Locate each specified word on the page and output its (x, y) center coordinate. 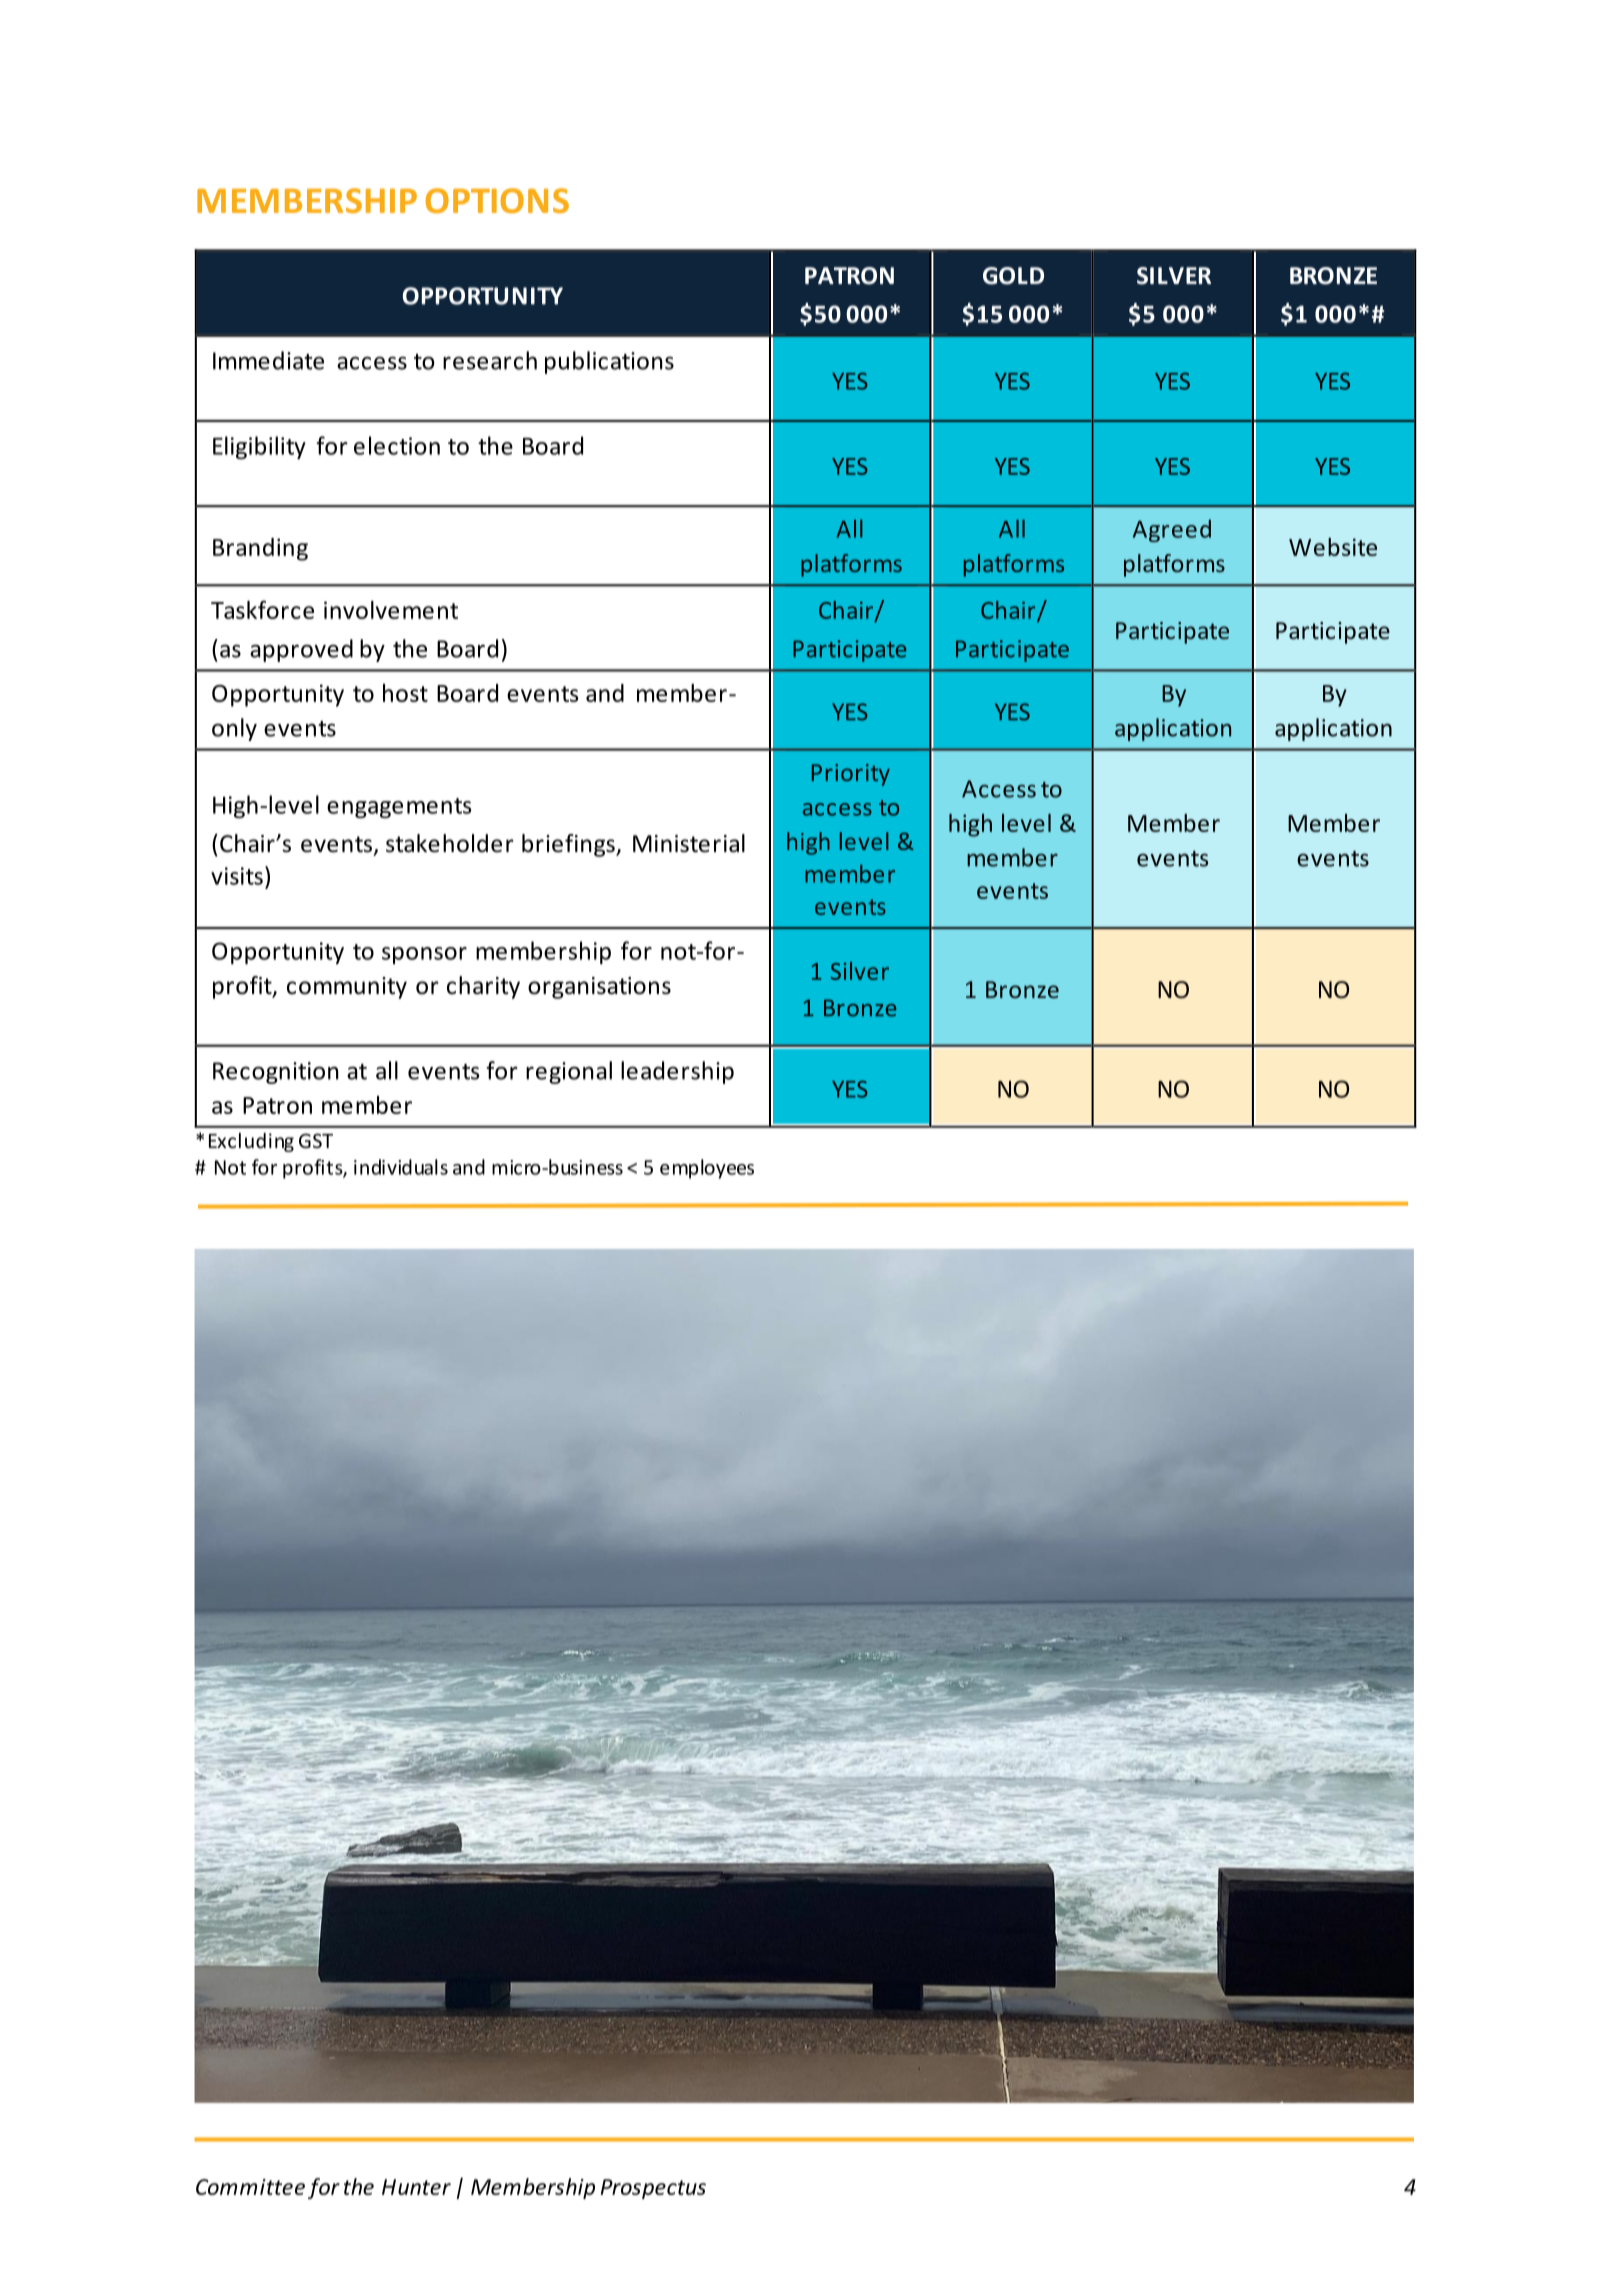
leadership (677, 1072)
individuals (401, 1167)
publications (609, 362)
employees (707, 1169)
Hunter (416, 2187)
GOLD (1013, 276)
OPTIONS (497, 200)
